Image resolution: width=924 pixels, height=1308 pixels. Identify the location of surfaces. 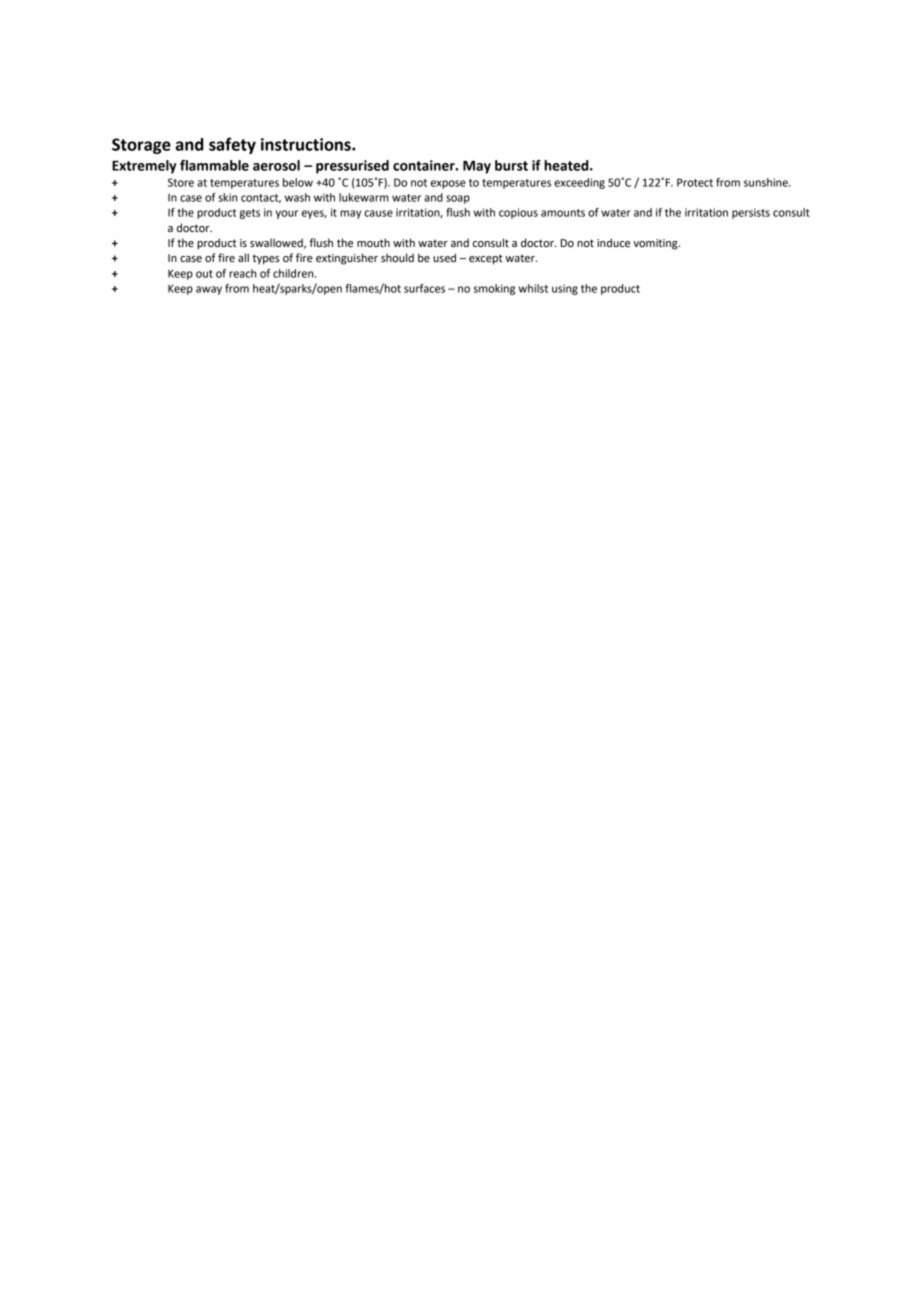
(424, 288).
